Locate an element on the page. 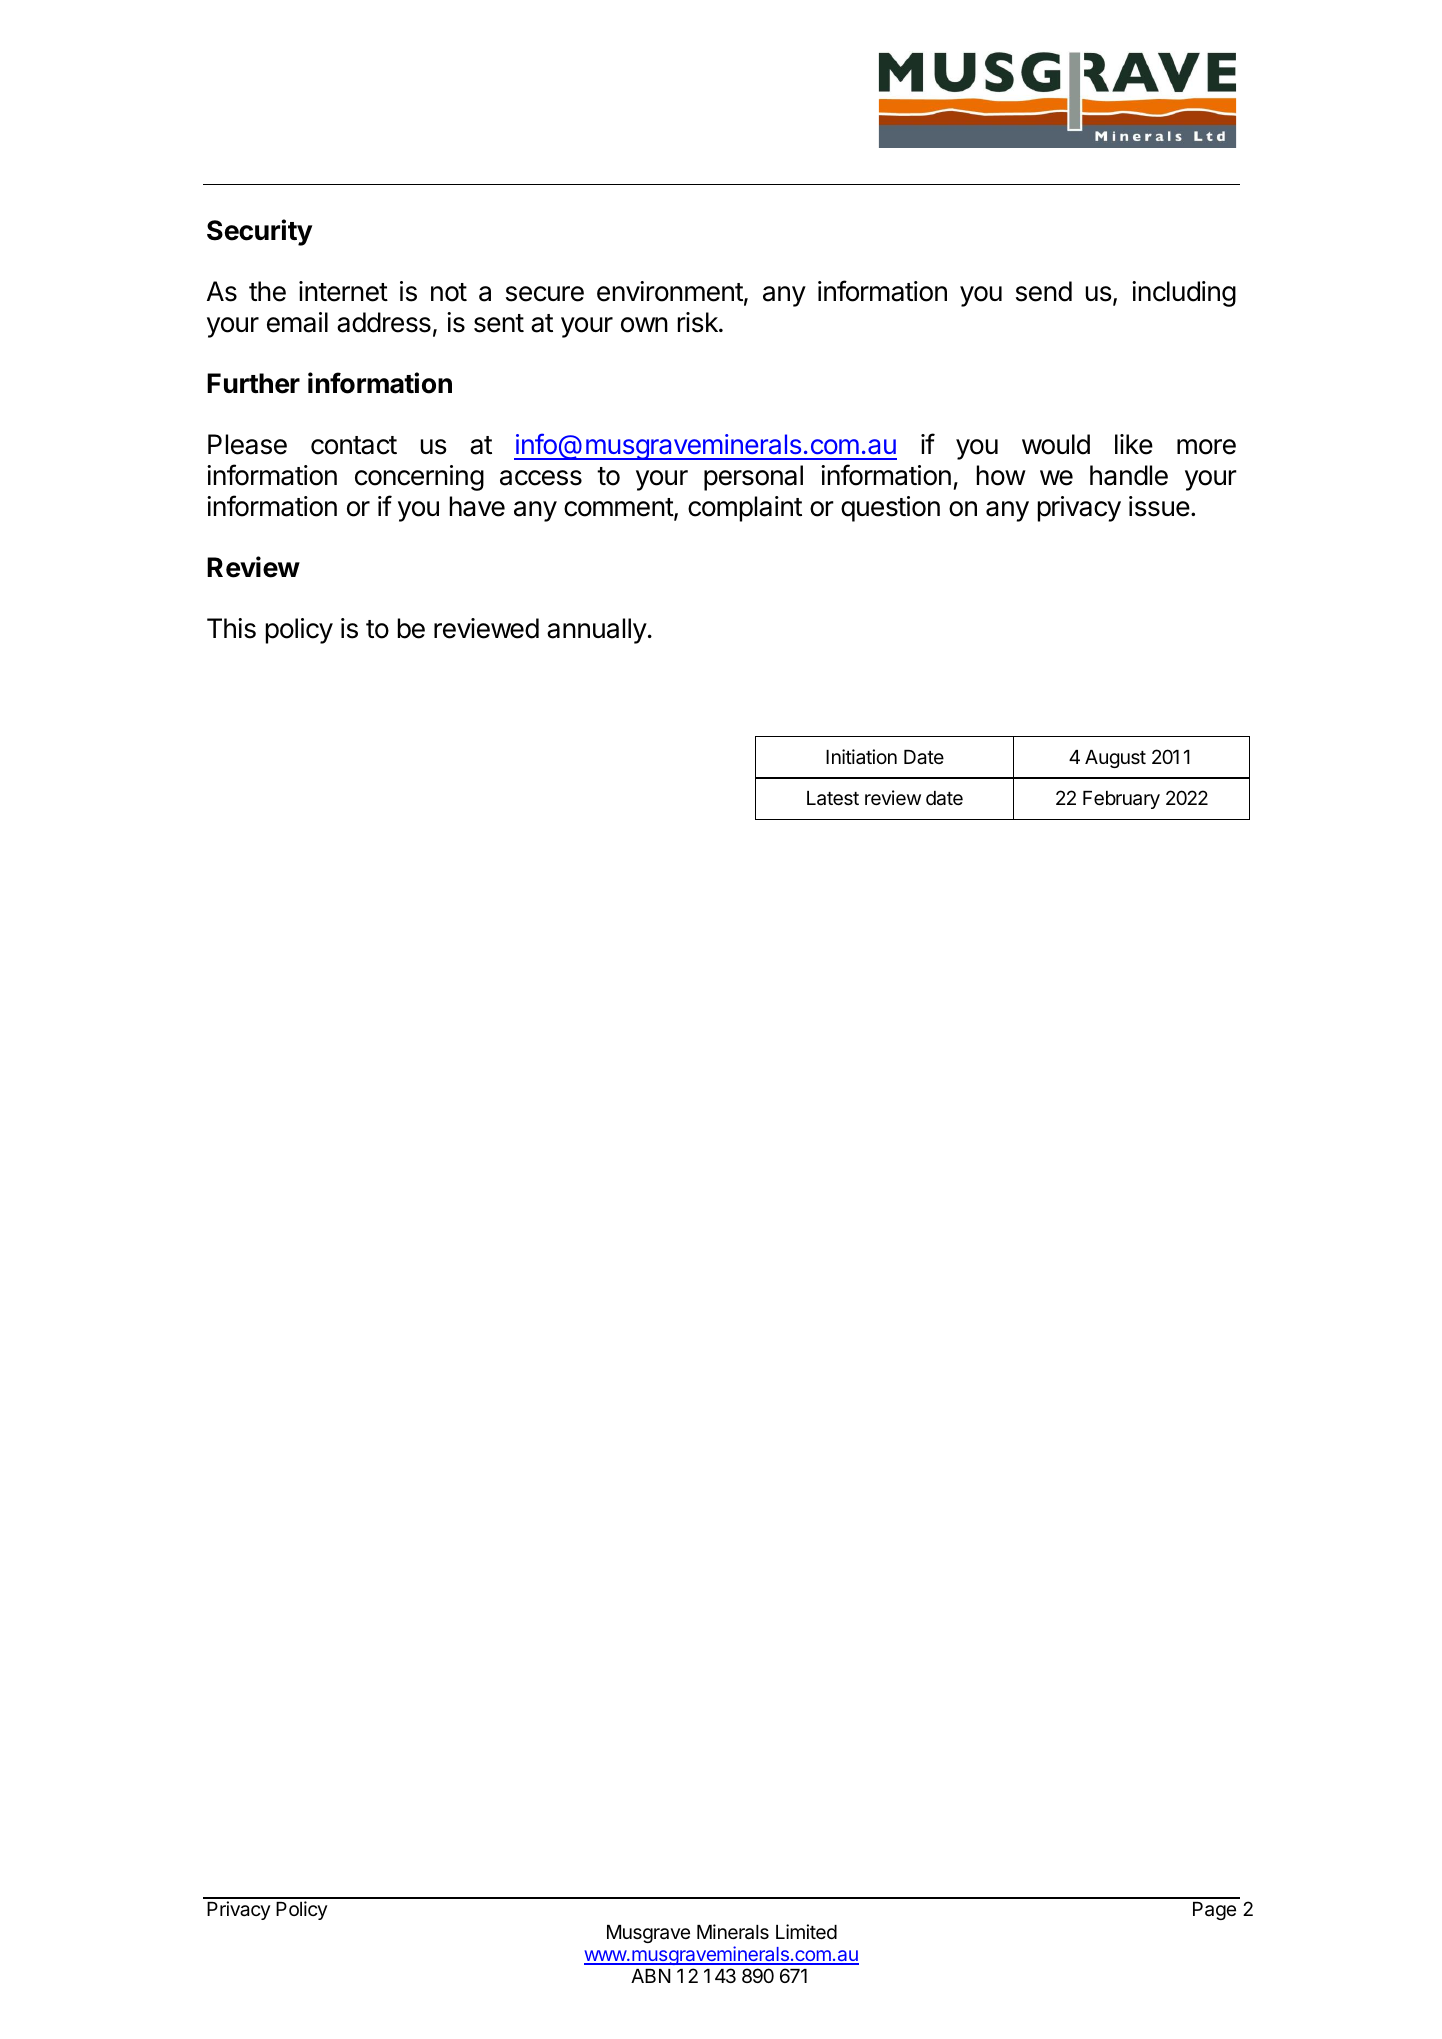 Image resolution: width=1442 pixels, height=2039 pixels. ABN is located at coordinates (651, 1976).
